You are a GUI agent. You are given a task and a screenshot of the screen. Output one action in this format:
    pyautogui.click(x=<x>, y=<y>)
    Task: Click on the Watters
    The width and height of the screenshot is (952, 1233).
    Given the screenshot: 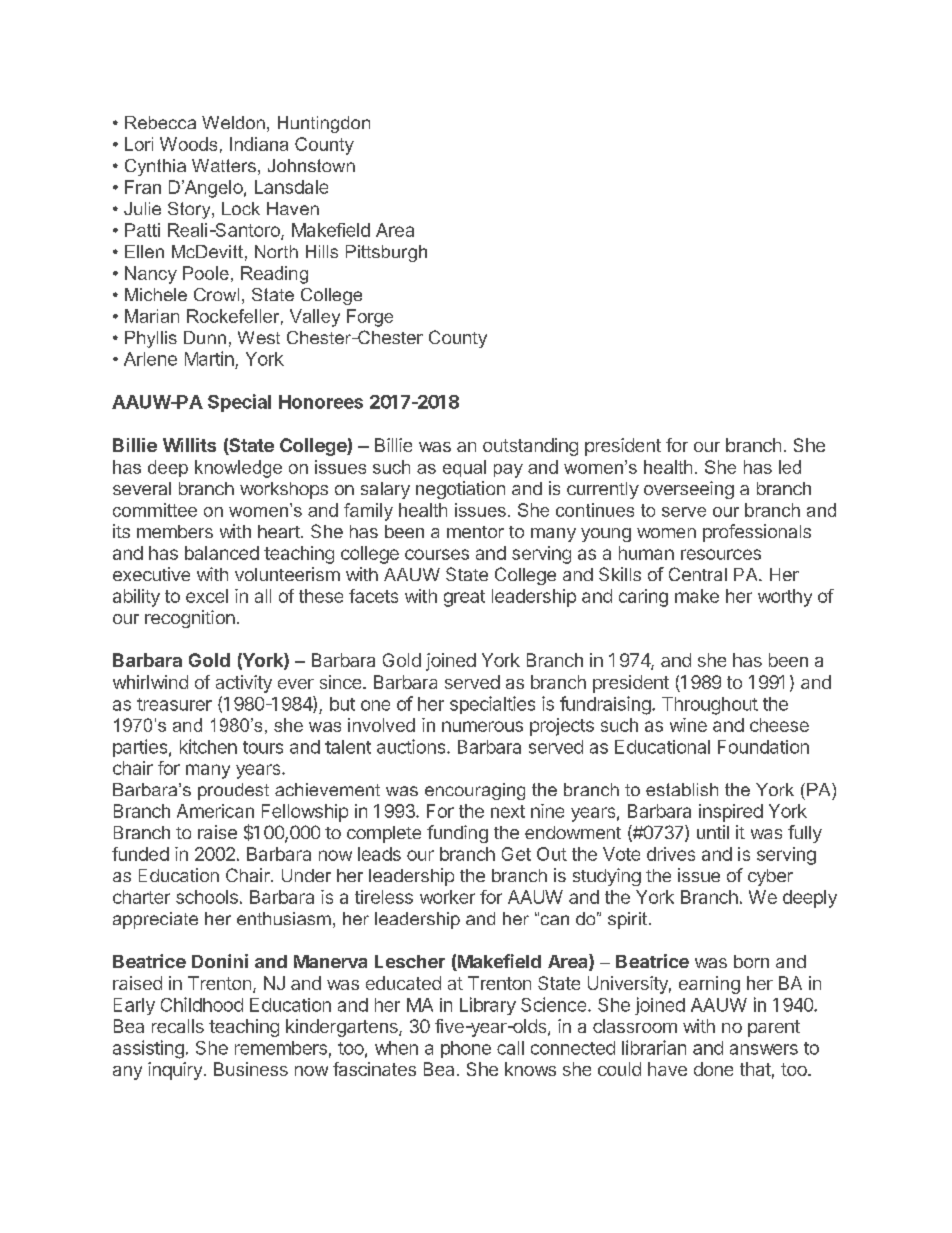 What is the action you would take?
    pyautogui.click(x=224, y=165)
